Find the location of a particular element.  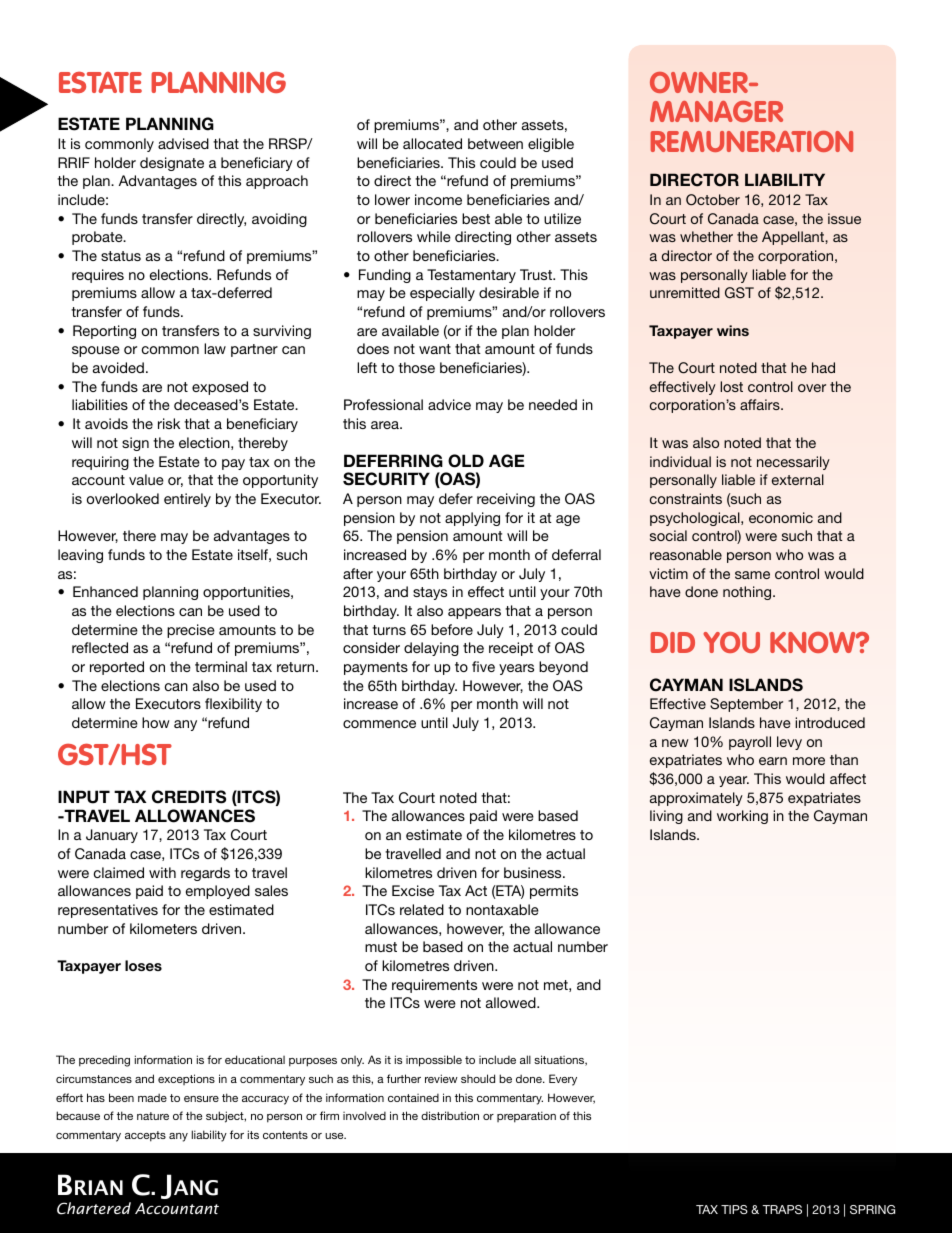

business is located at coordinates (534, 872).
